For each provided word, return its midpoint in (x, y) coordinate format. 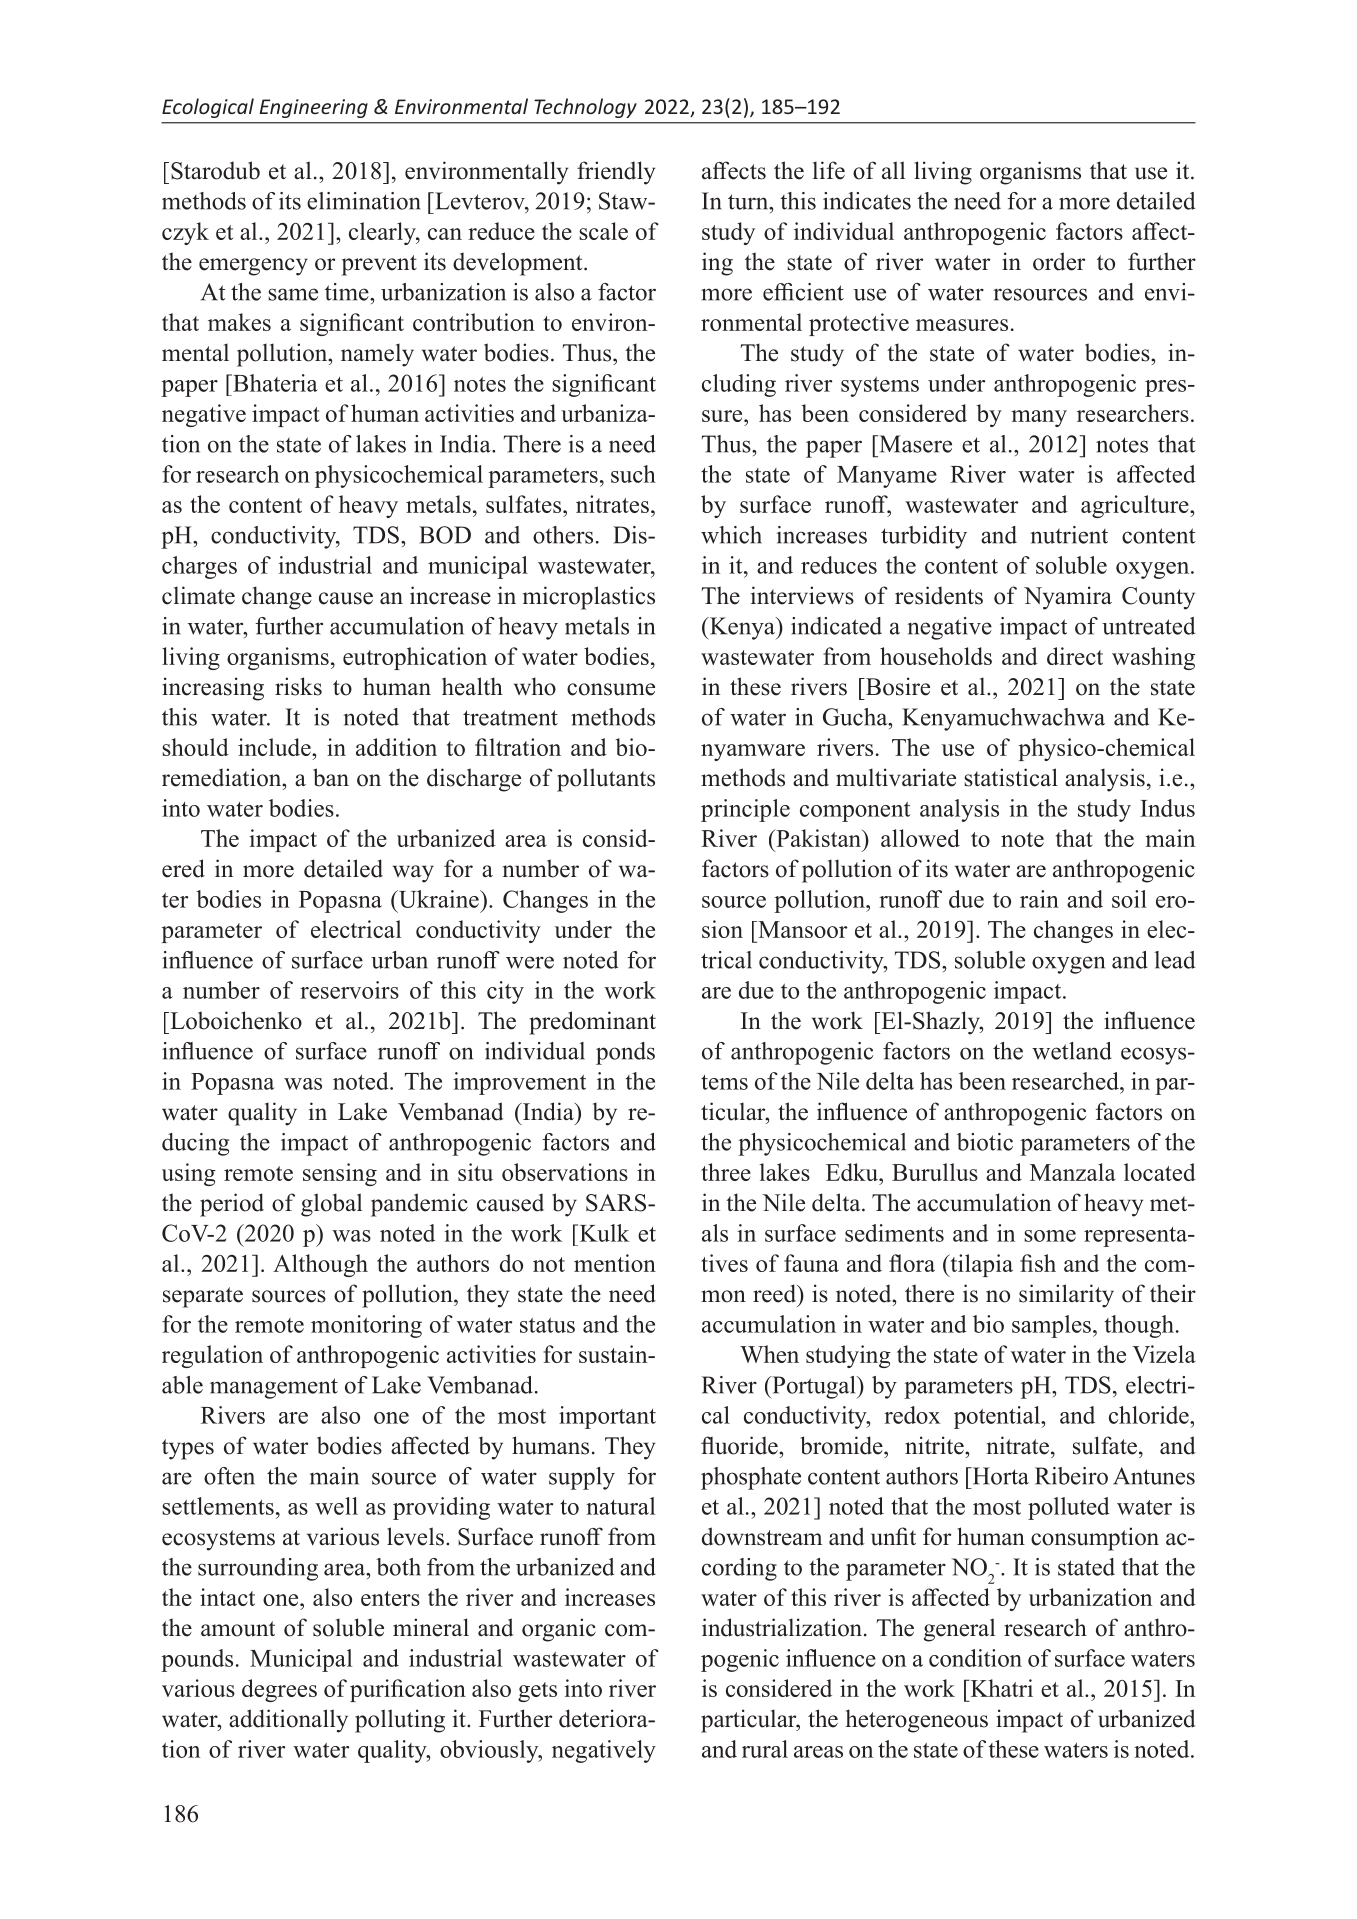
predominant (592, 1023)
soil (1129, 899)
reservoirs (349, 990)
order (1059, 261)
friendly (616, 173)
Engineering (314, 108)
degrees (279, 1690)
